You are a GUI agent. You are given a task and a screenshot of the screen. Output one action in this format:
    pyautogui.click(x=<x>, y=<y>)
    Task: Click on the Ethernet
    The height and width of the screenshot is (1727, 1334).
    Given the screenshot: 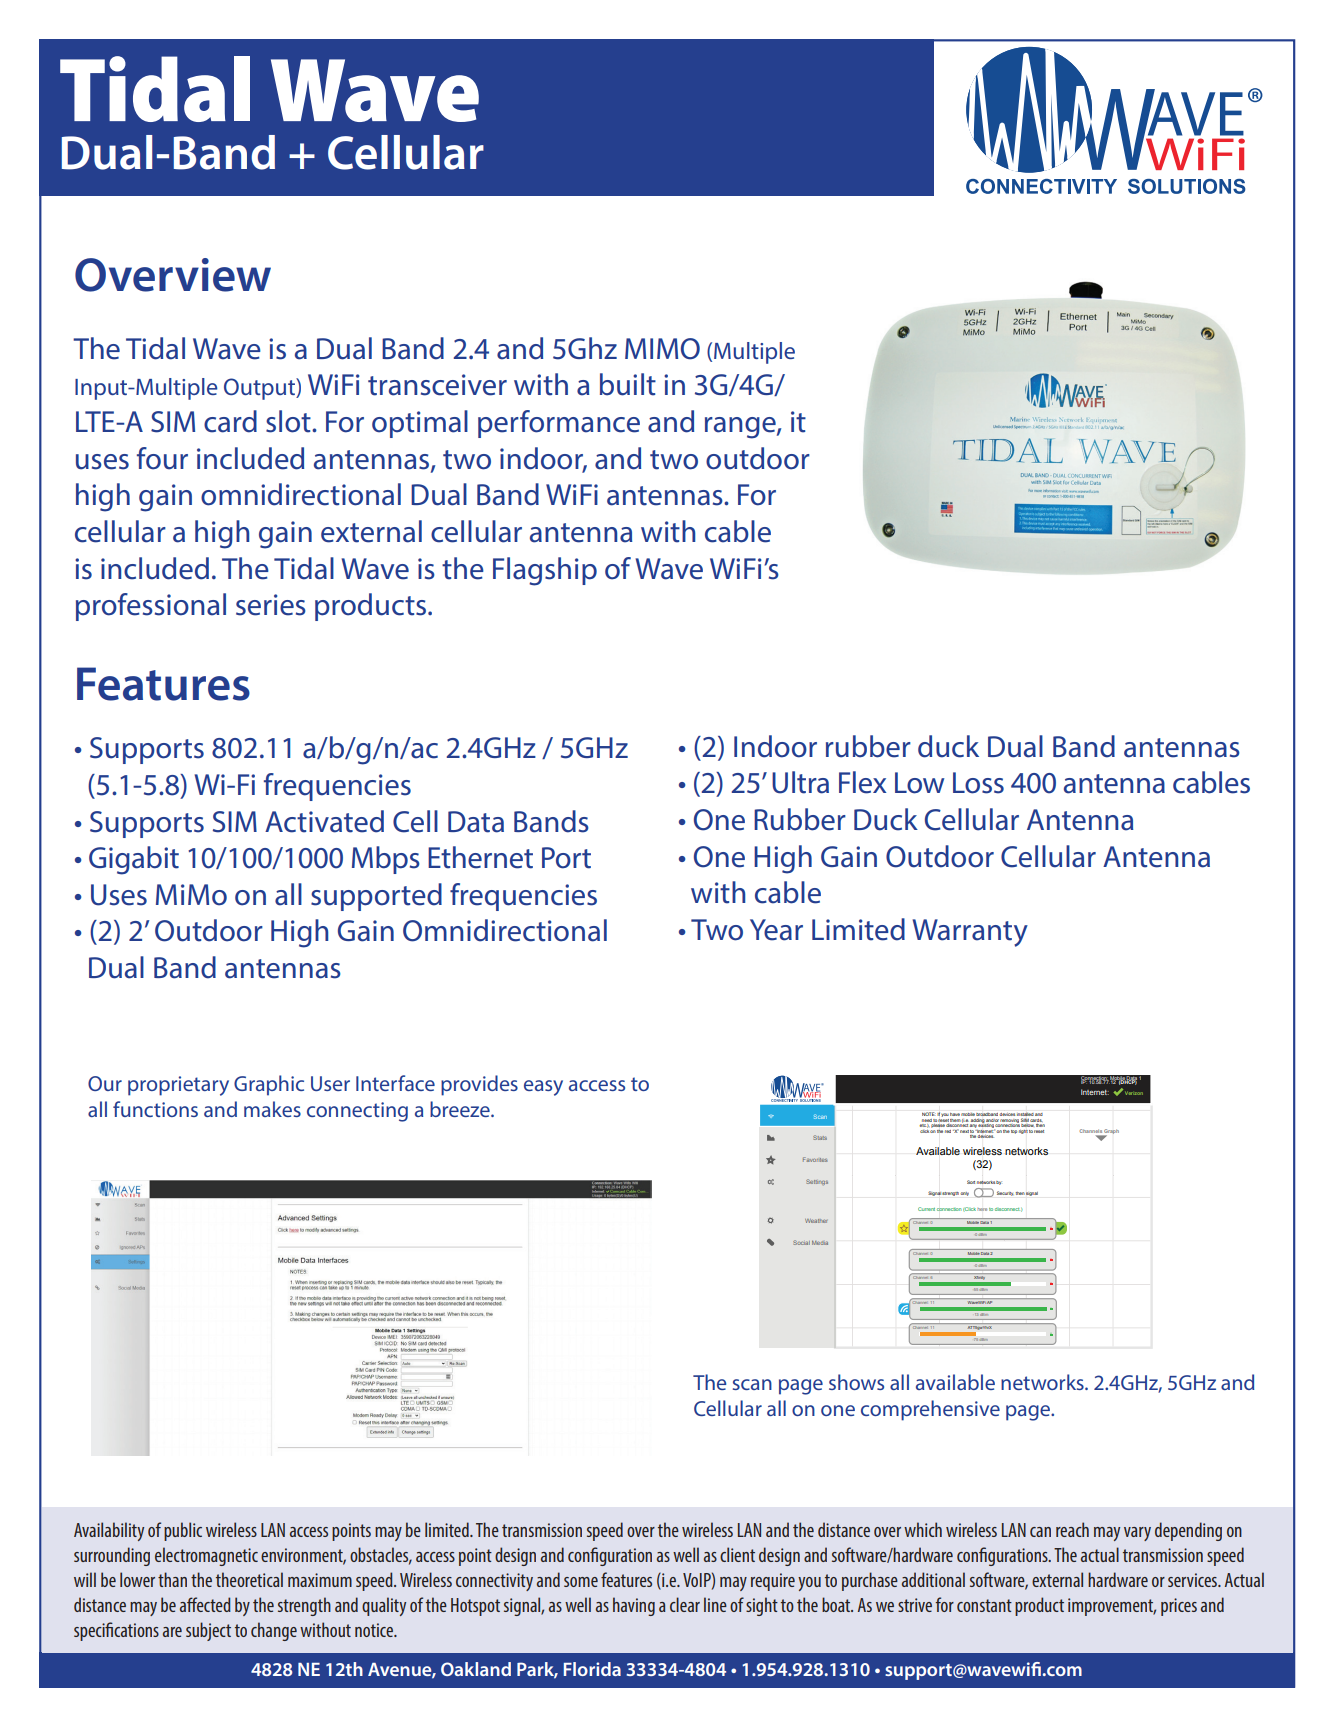 What is the action you would take?
    pyautogui.click(x=480, y=857)
